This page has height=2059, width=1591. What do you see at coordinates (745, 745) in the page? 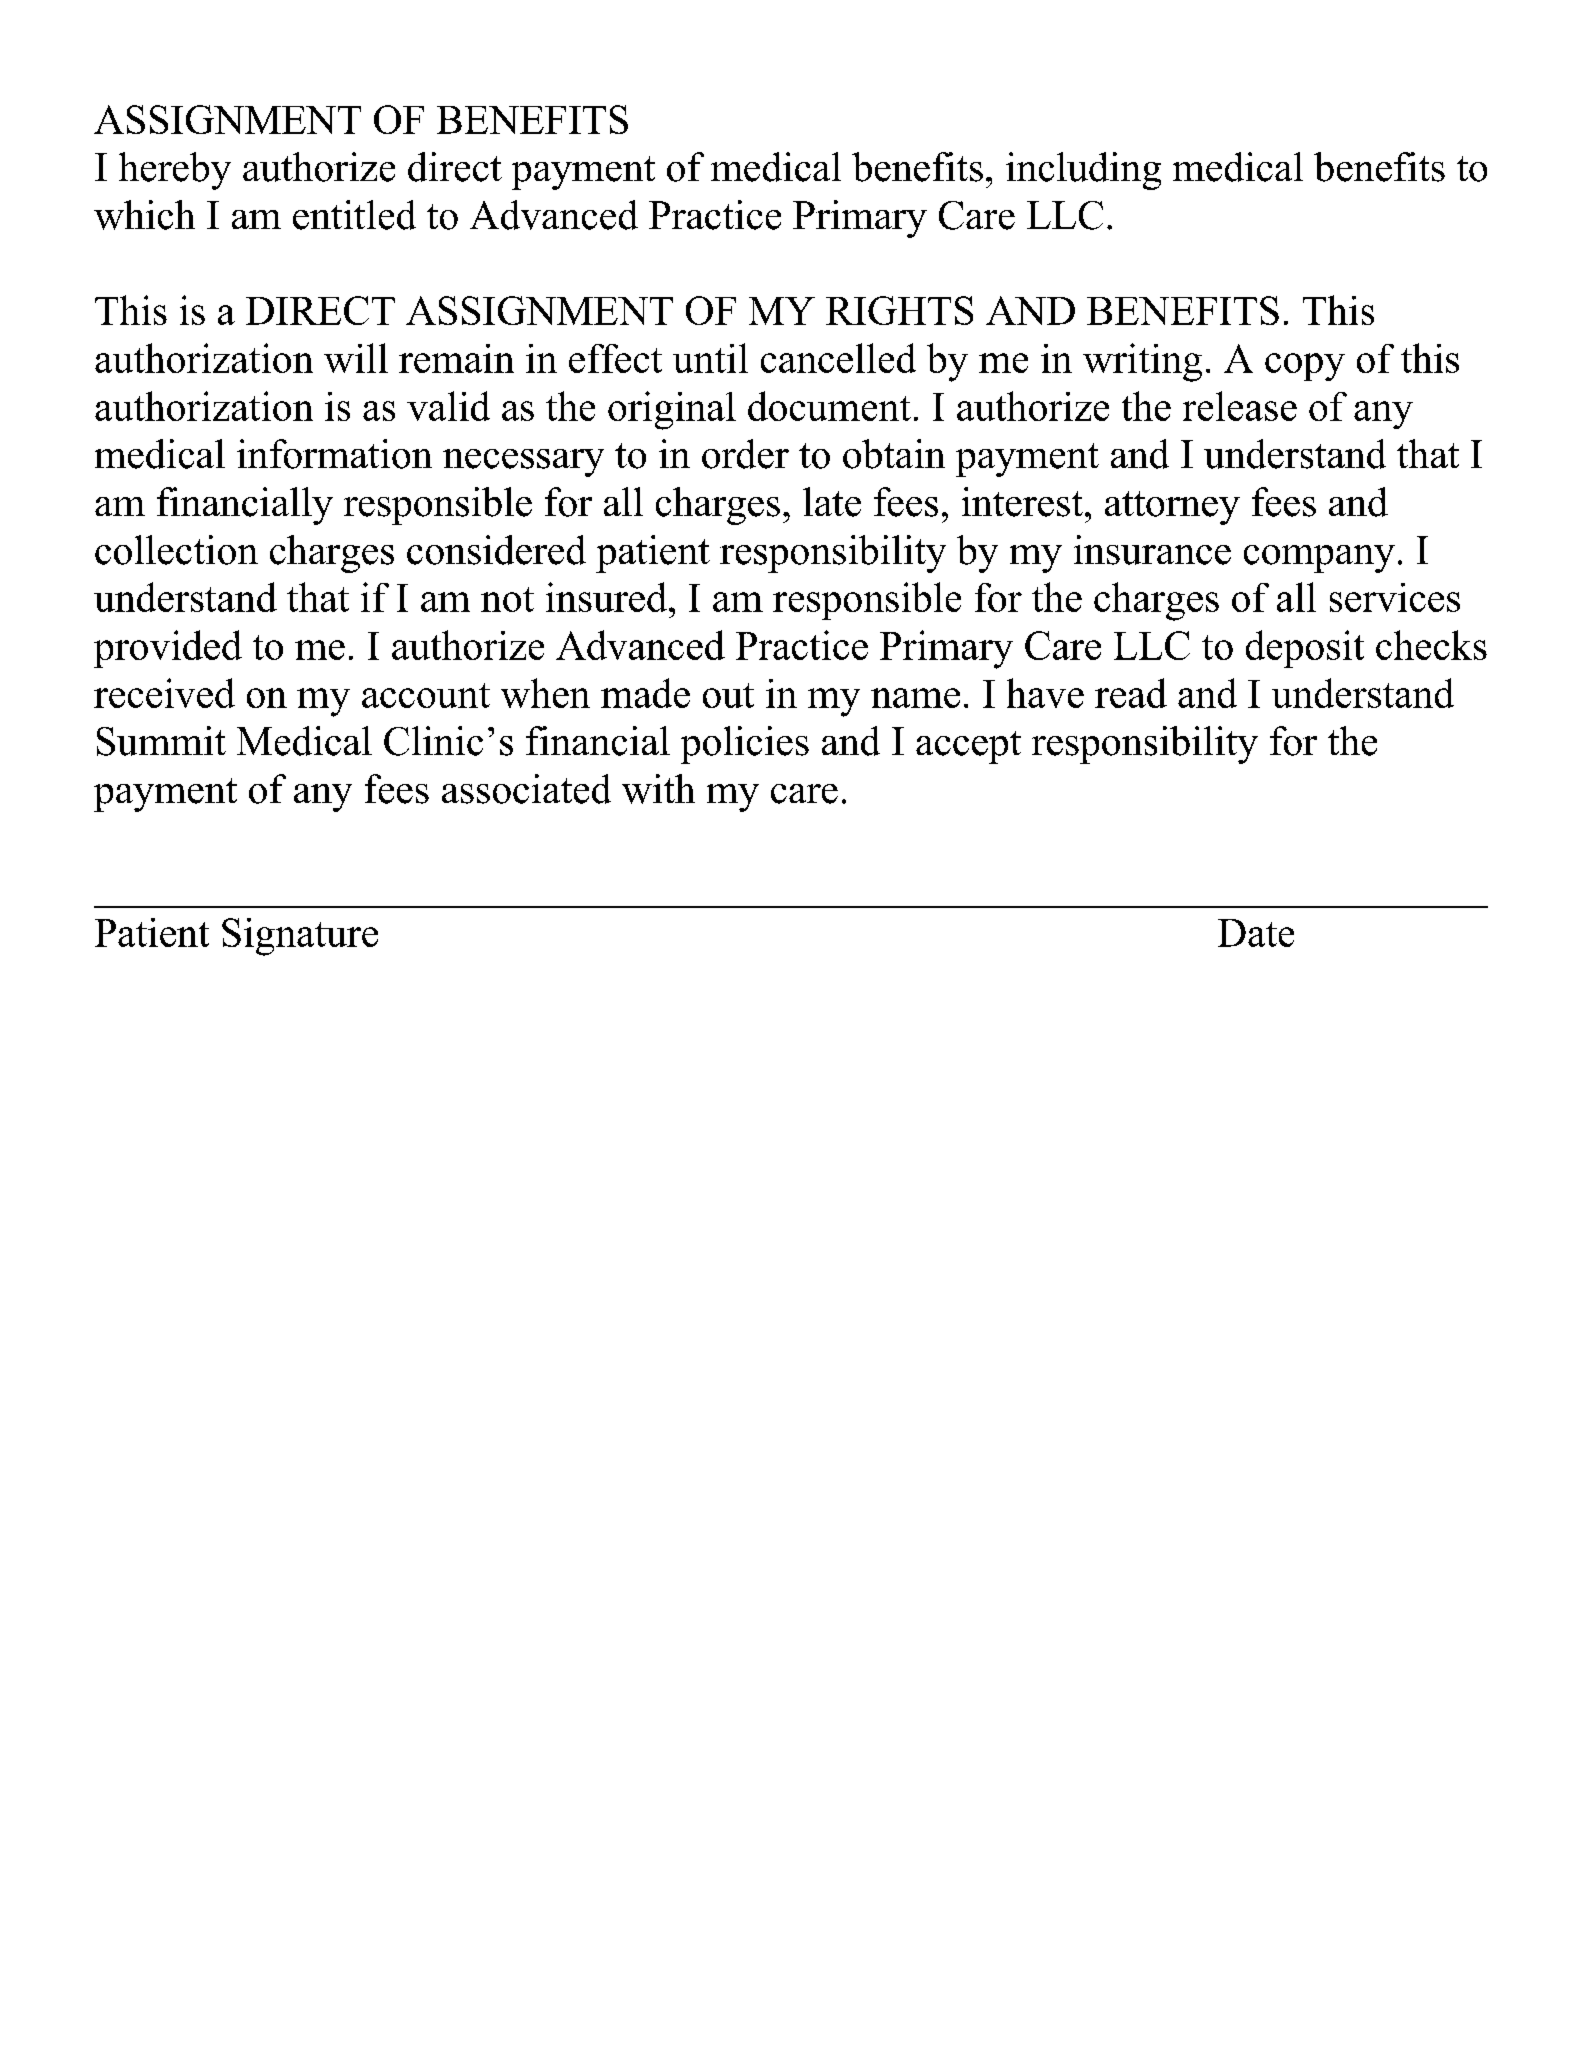
I see `policies` at bounding box center [745, 745].
